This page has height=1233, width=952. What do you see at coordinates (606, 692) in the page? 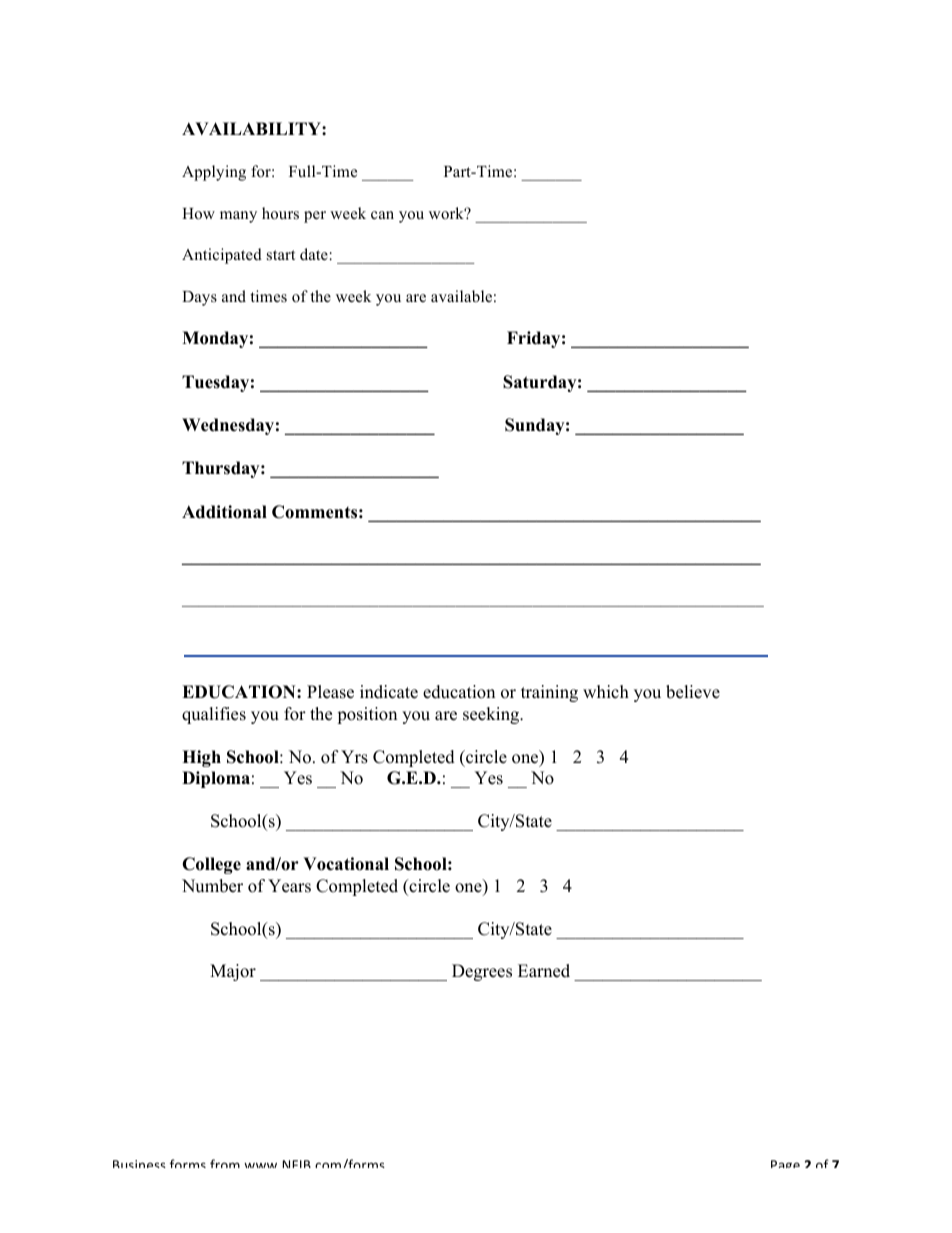
I see `which` at bounding box center [606, 692].
